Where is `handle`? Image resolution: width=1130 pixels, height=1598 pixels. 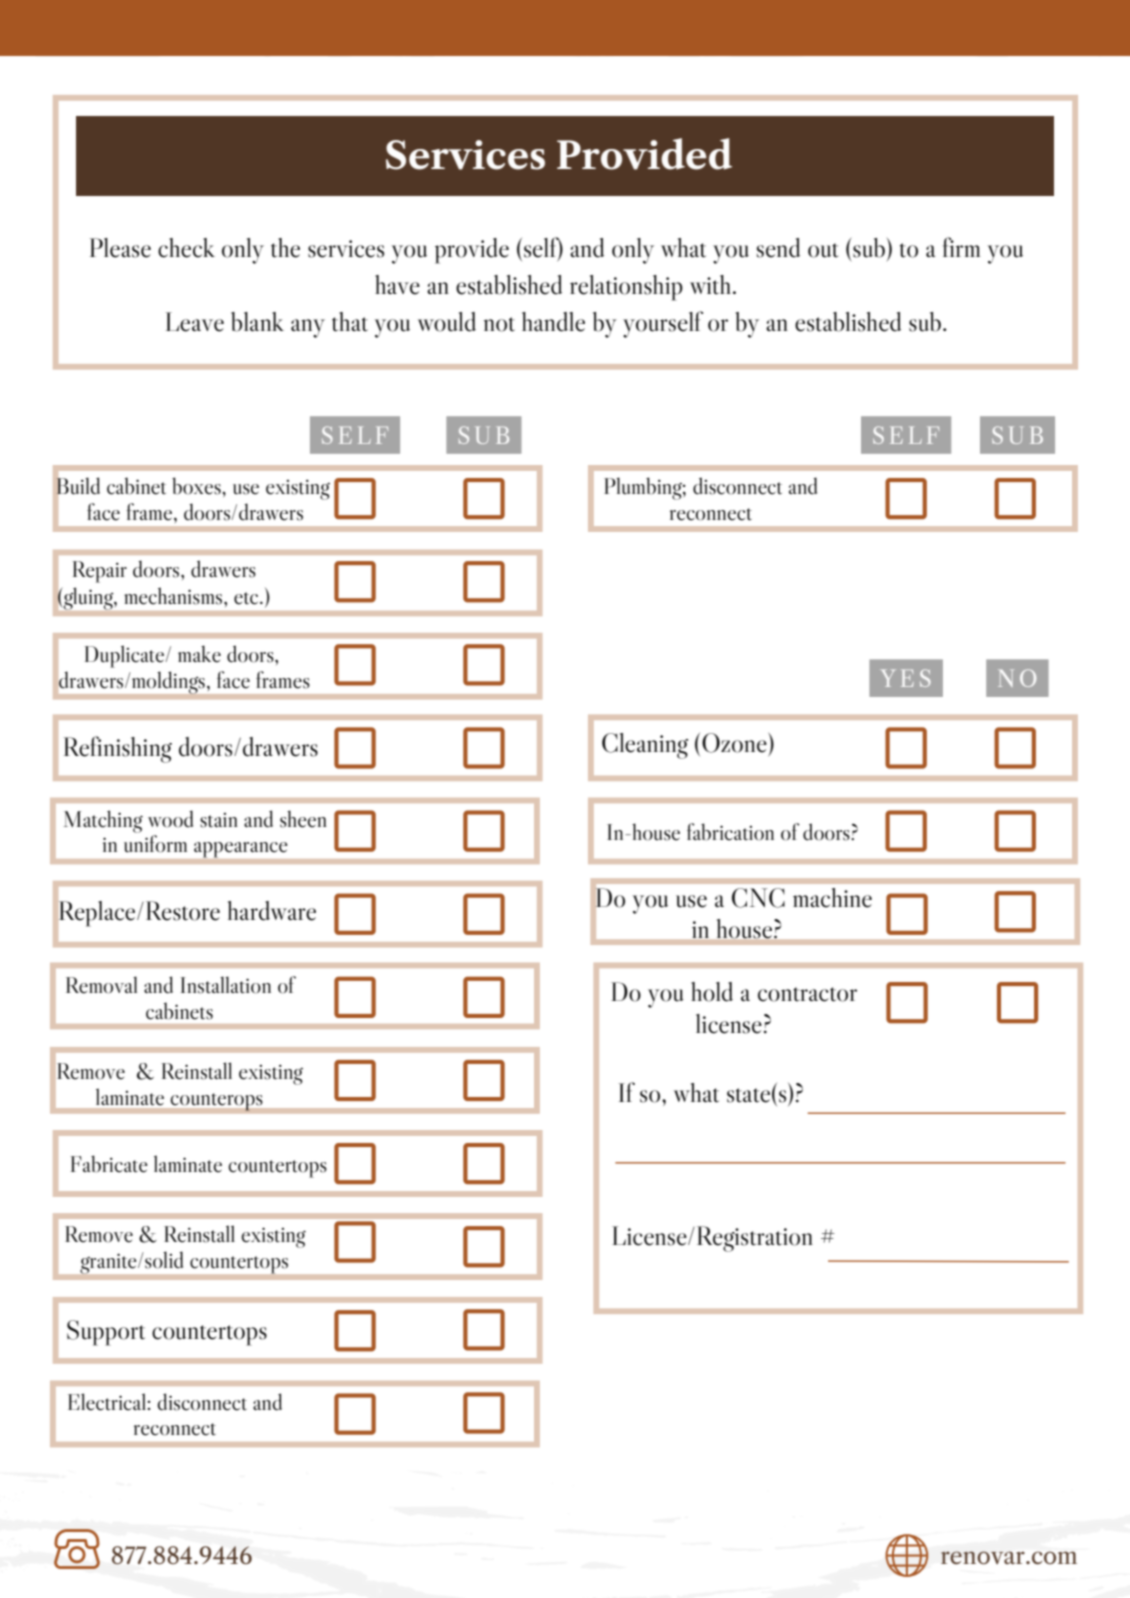 handle is located at coordinates (553, 322).
